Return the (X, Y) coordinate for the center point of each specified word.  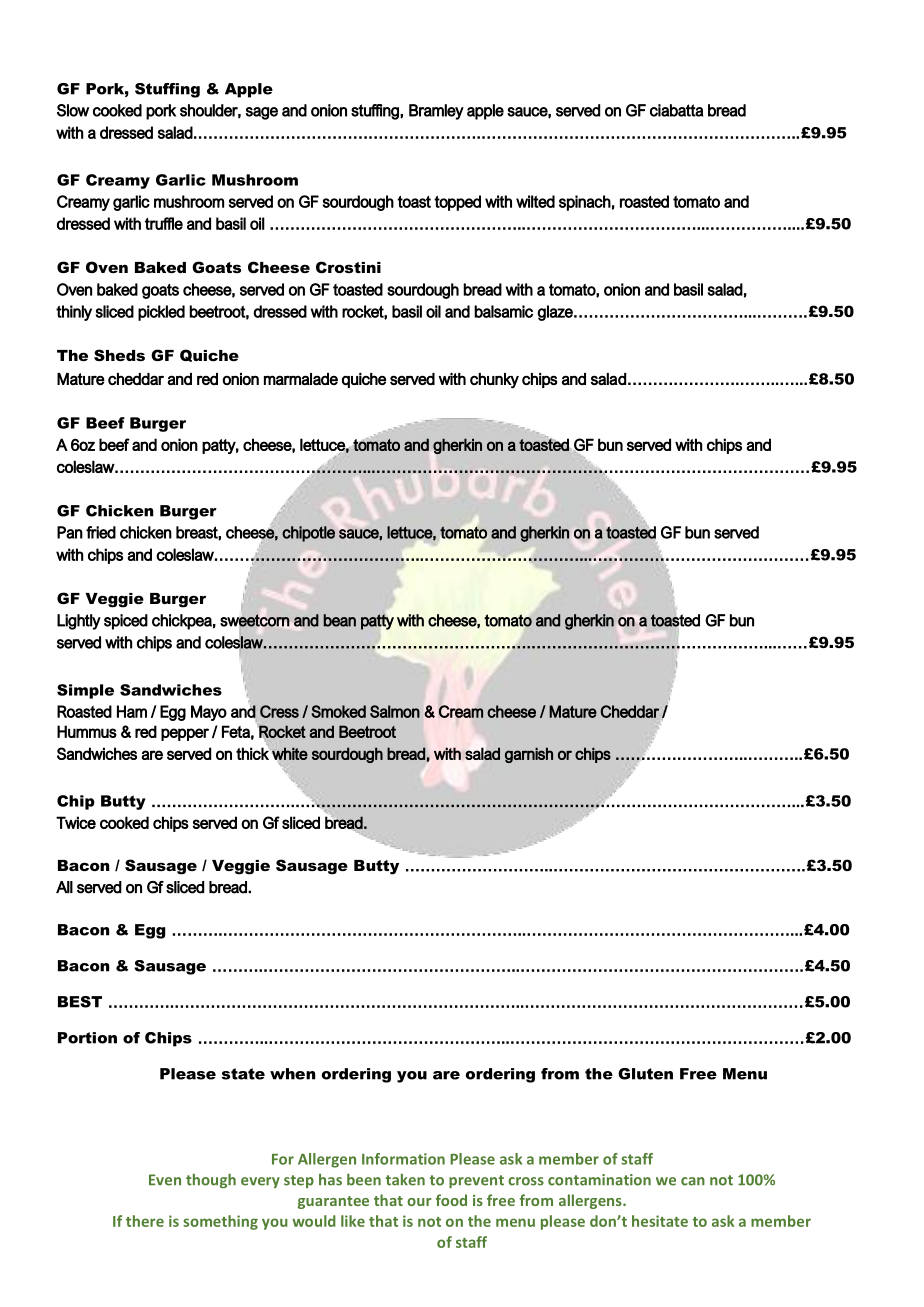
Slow (73, 110)
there (145, 1221)
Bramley (436, 112)
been (364, 1179)
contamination (599, 1180)
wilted (535, 201)
